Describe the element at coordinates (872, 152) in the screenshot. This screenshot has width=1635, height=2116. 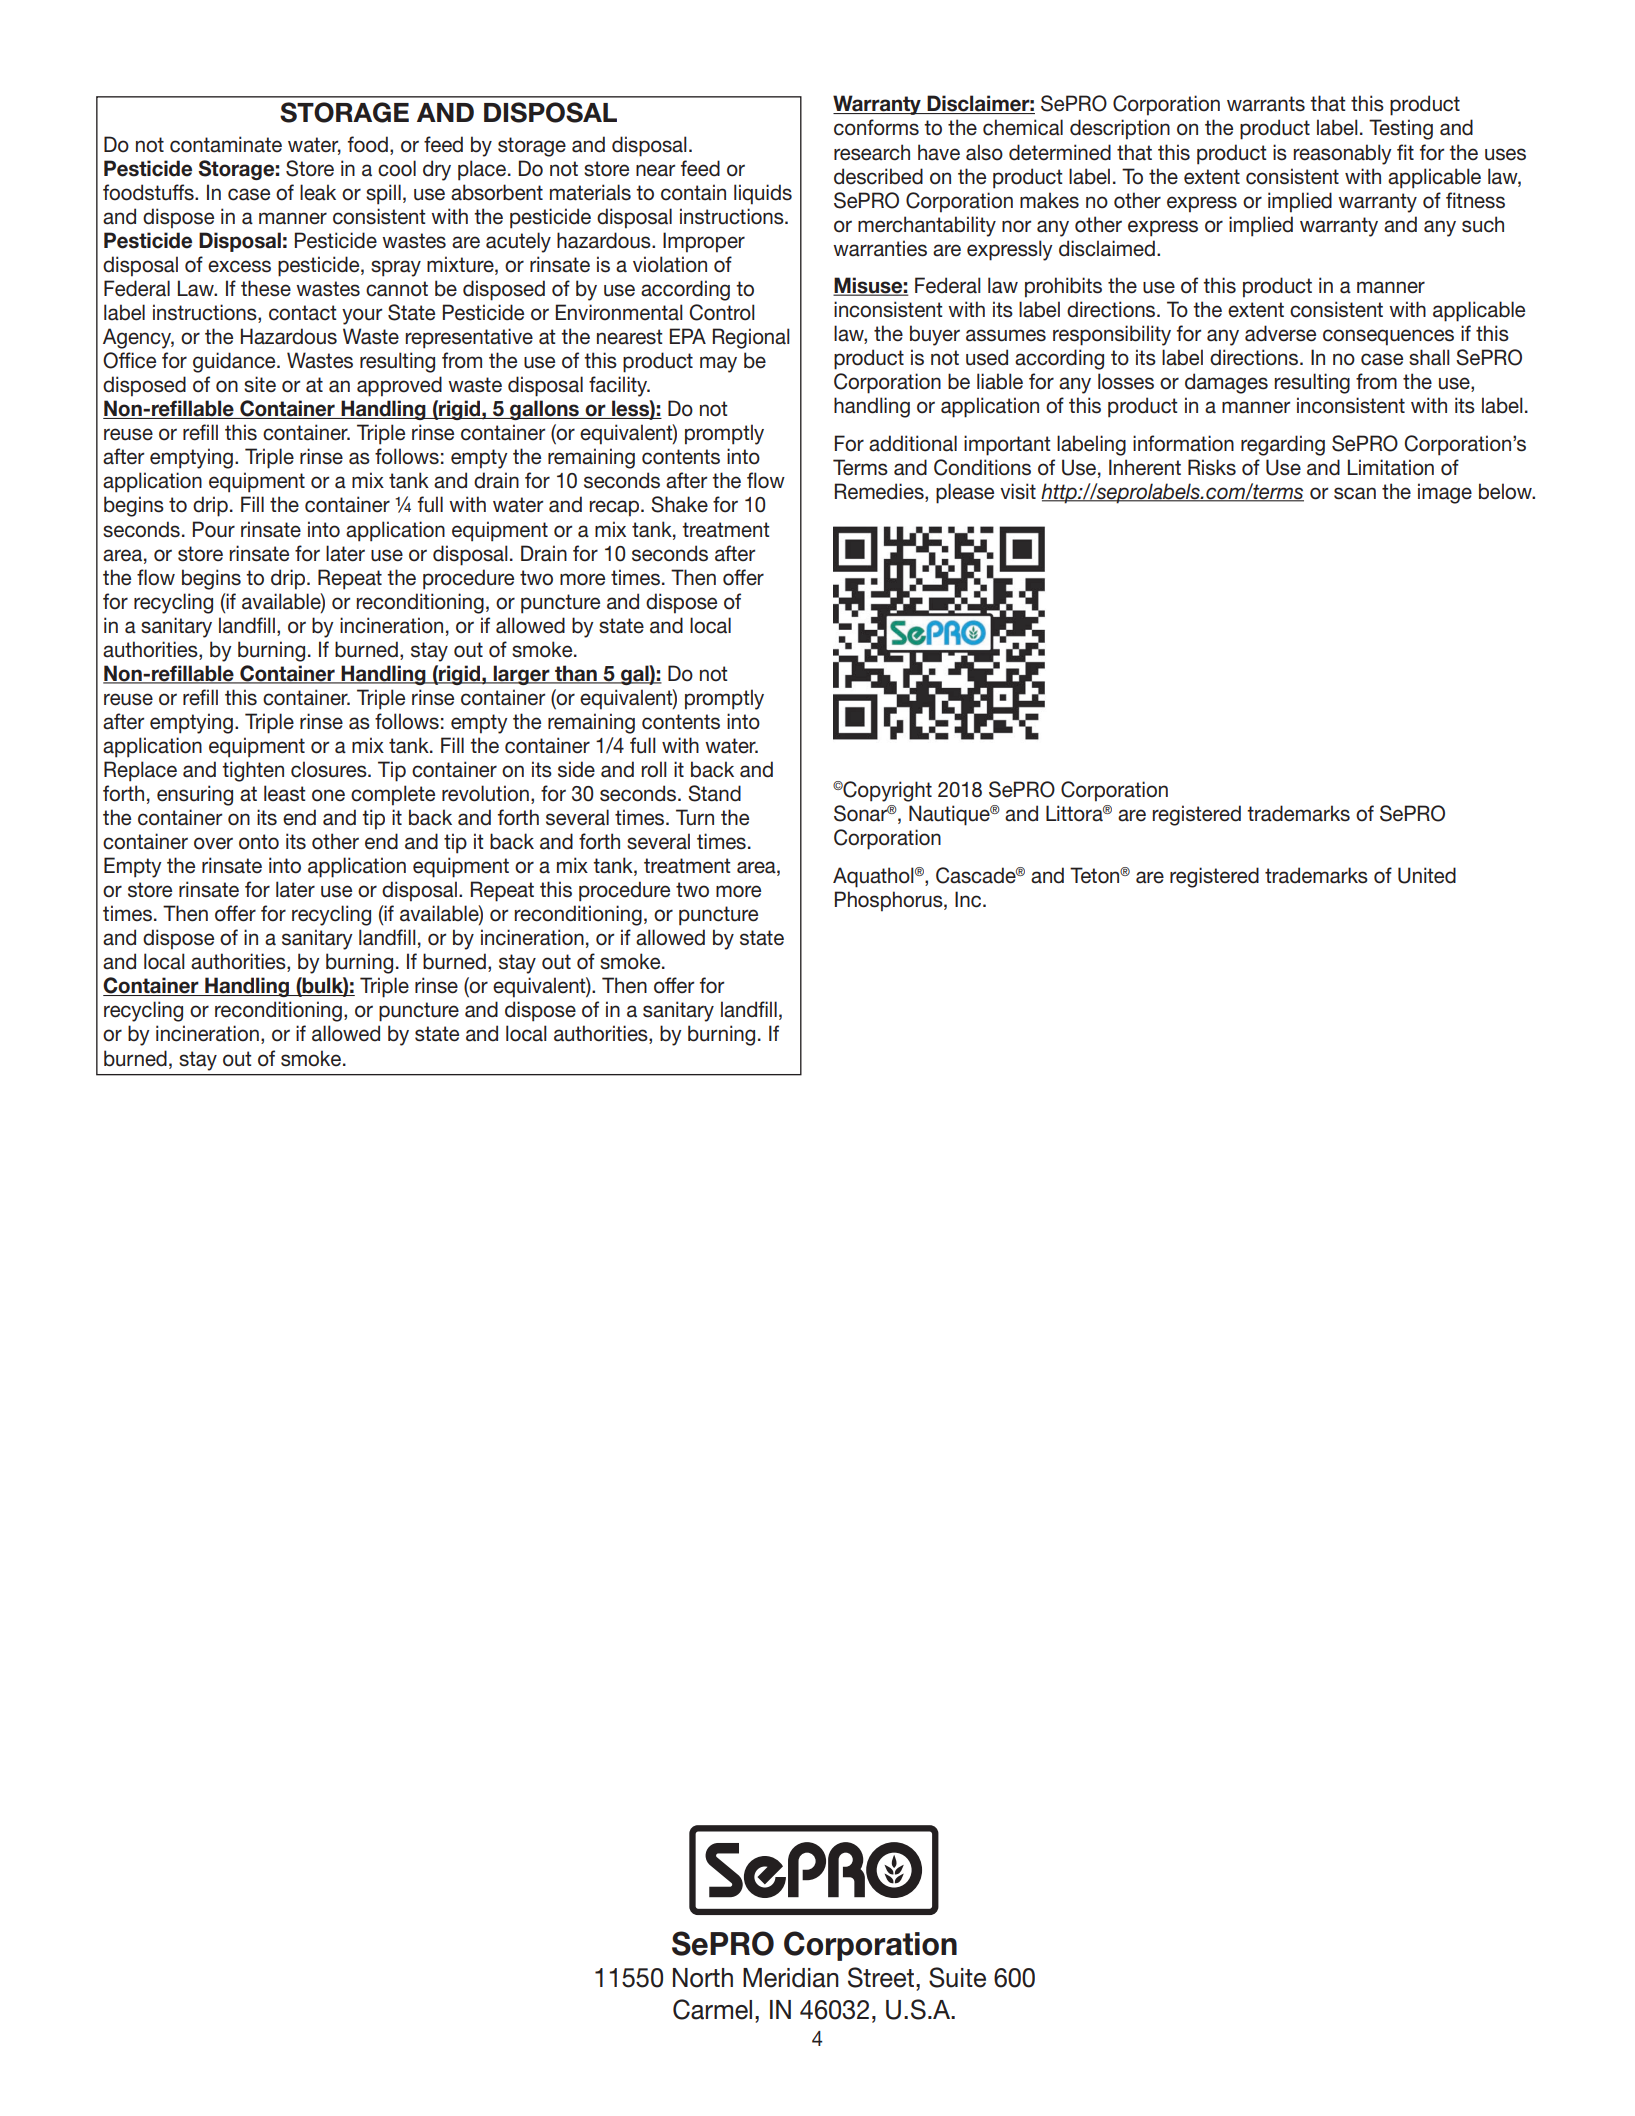
I see `research` at that location.
